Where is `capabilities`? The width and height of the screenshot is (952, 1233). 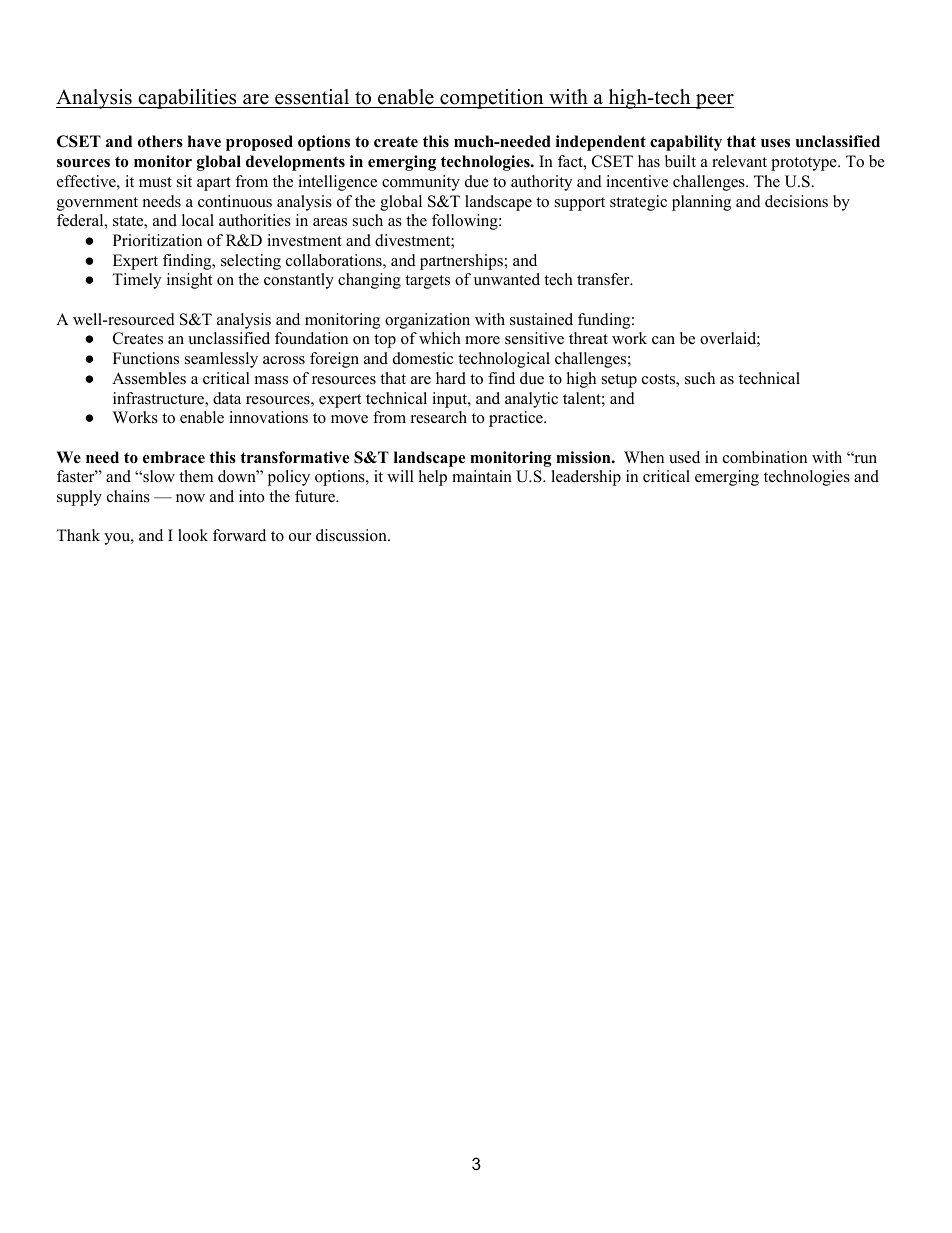
capabilities is located at coordinates (187, 99).
